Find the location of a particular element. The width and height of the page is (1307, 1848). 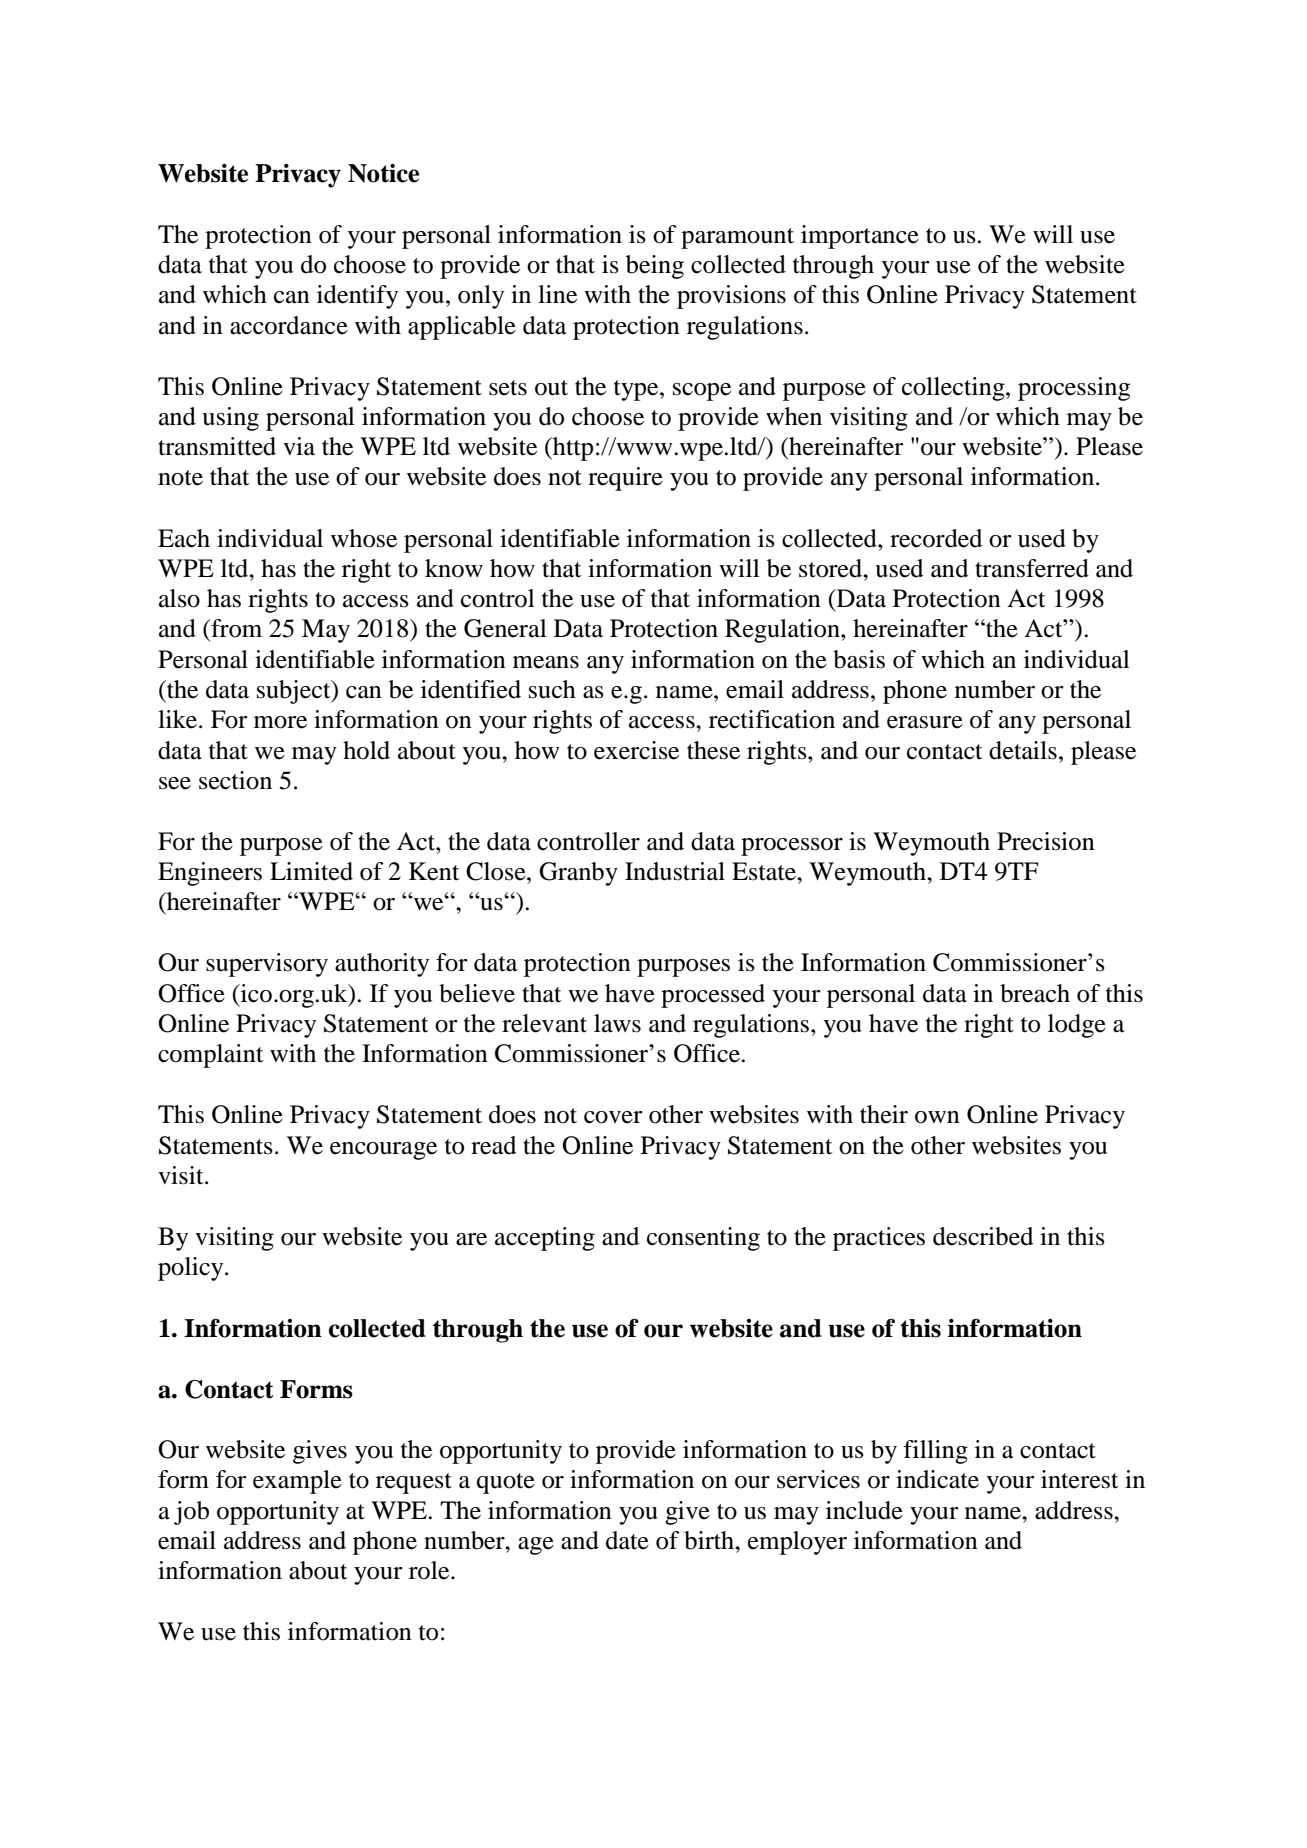

importance is located at coordinates (860, 237).
